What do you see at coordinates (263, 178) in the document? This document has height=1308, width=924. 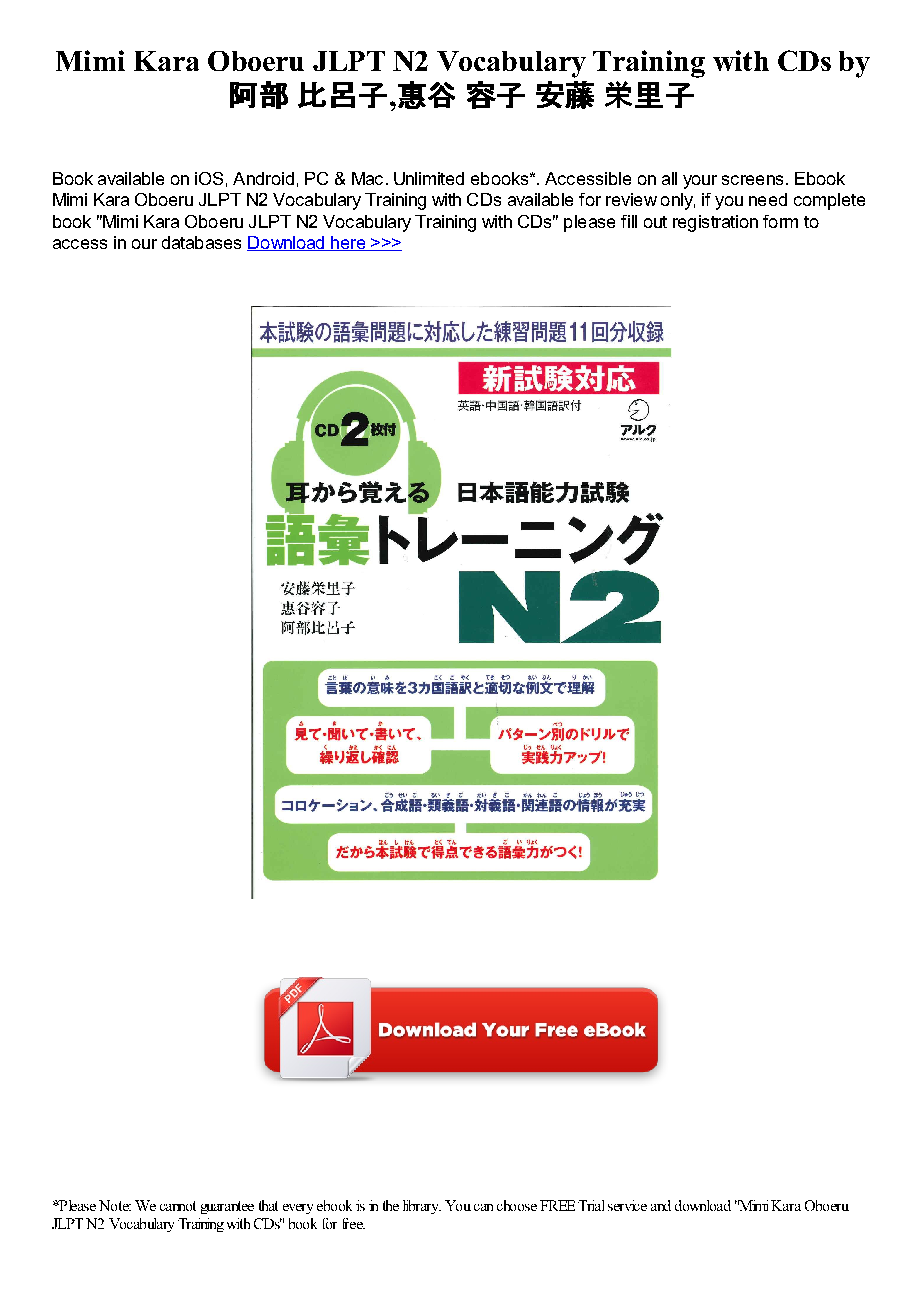 I see `Android` at bounding box center [263, 178].
